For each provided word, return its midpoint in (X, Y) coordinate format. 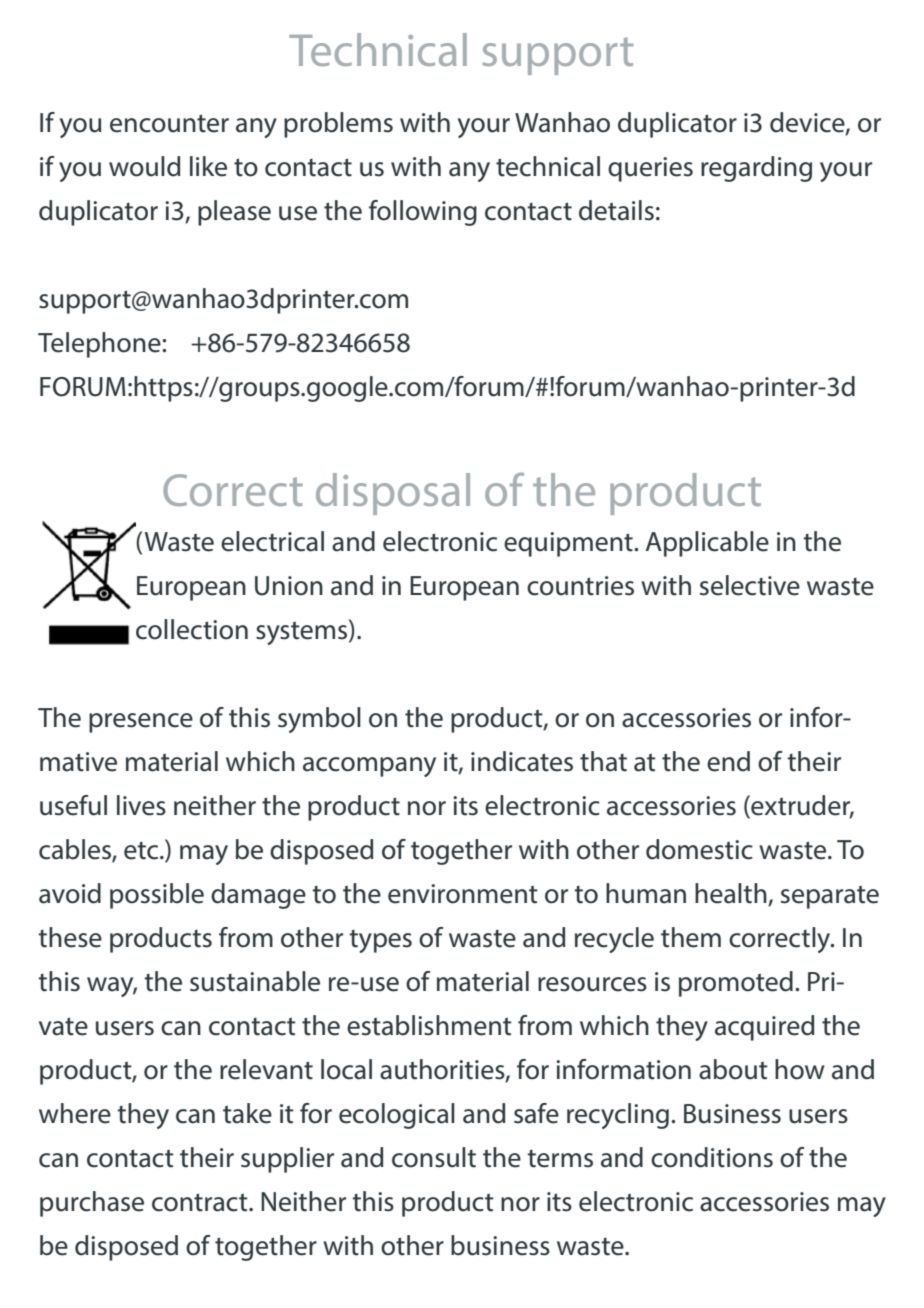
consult (434, 1157)
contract (201, 1202)
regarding (756, 169)
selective (750, 585)
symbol (319, 720)
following (423, 213)
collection (192, 629)
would (145, 166)
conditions (712, 1157)
